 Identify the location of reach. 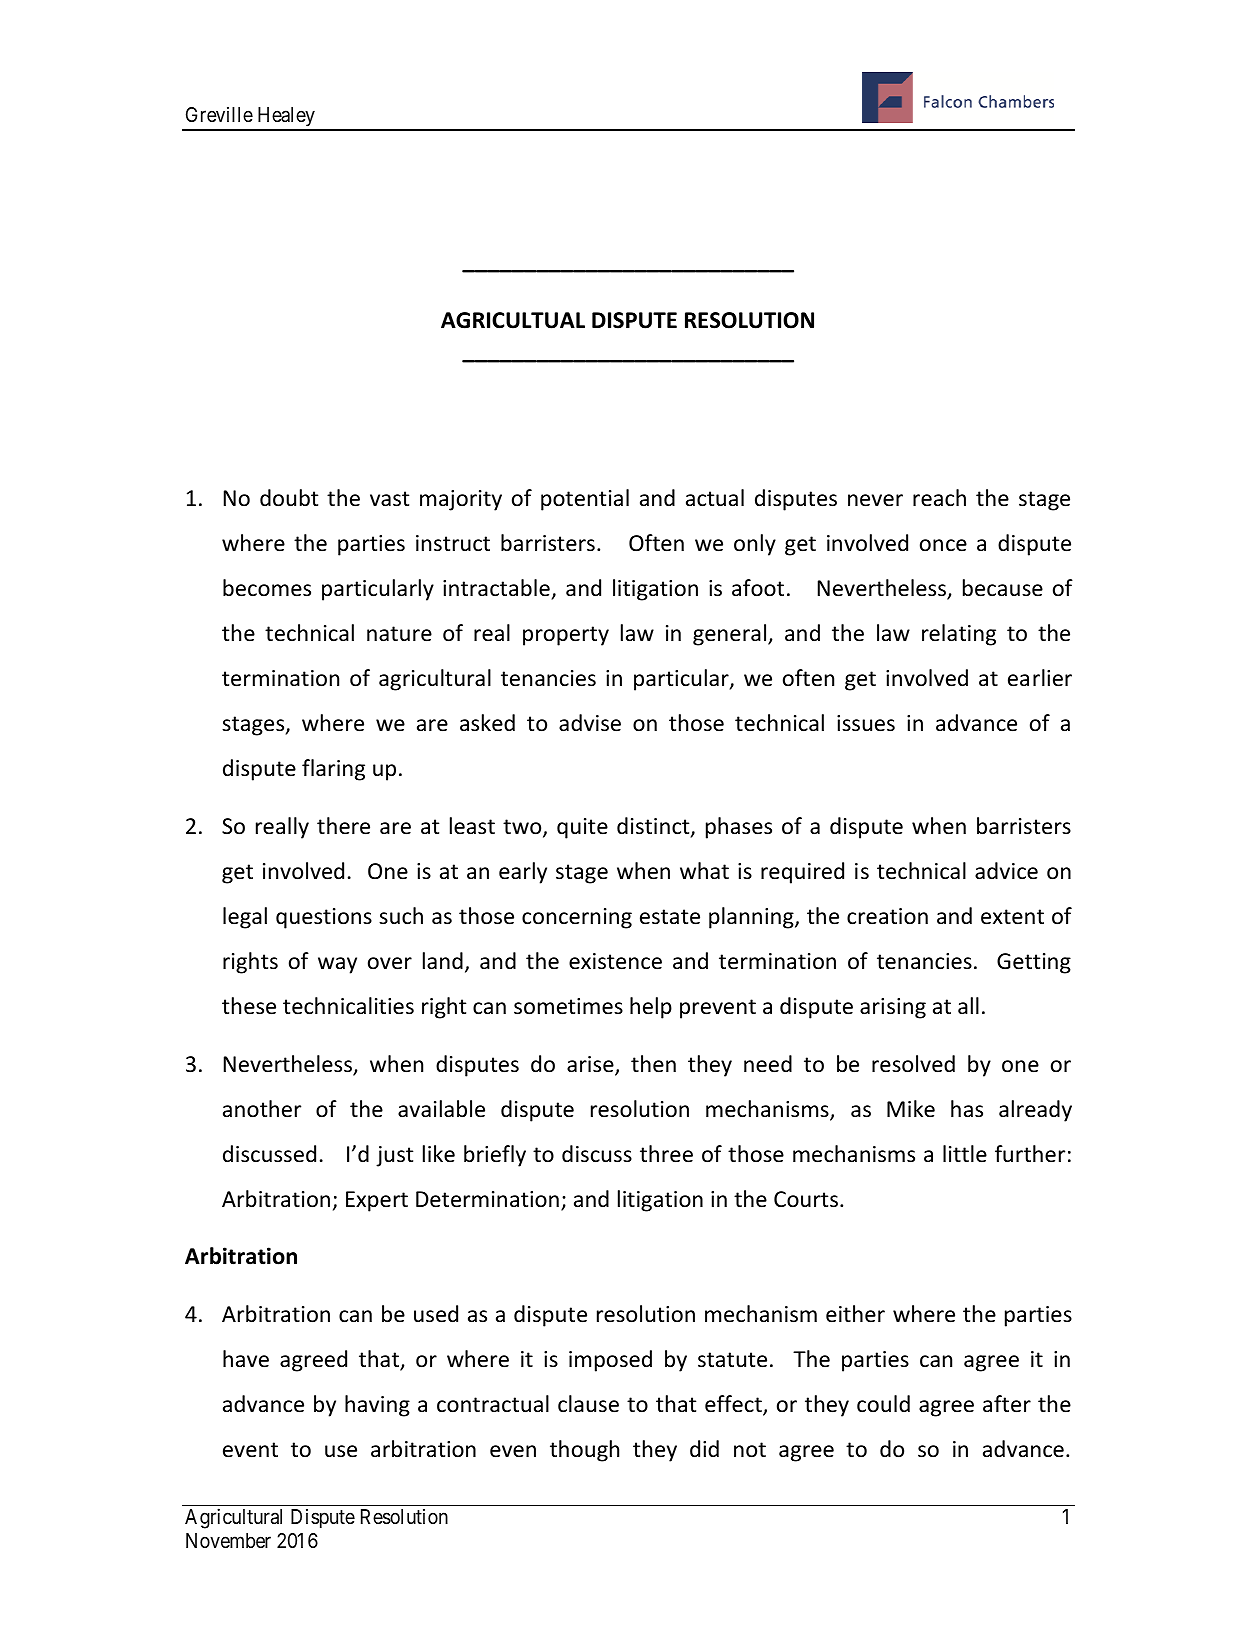
(939, 498).
